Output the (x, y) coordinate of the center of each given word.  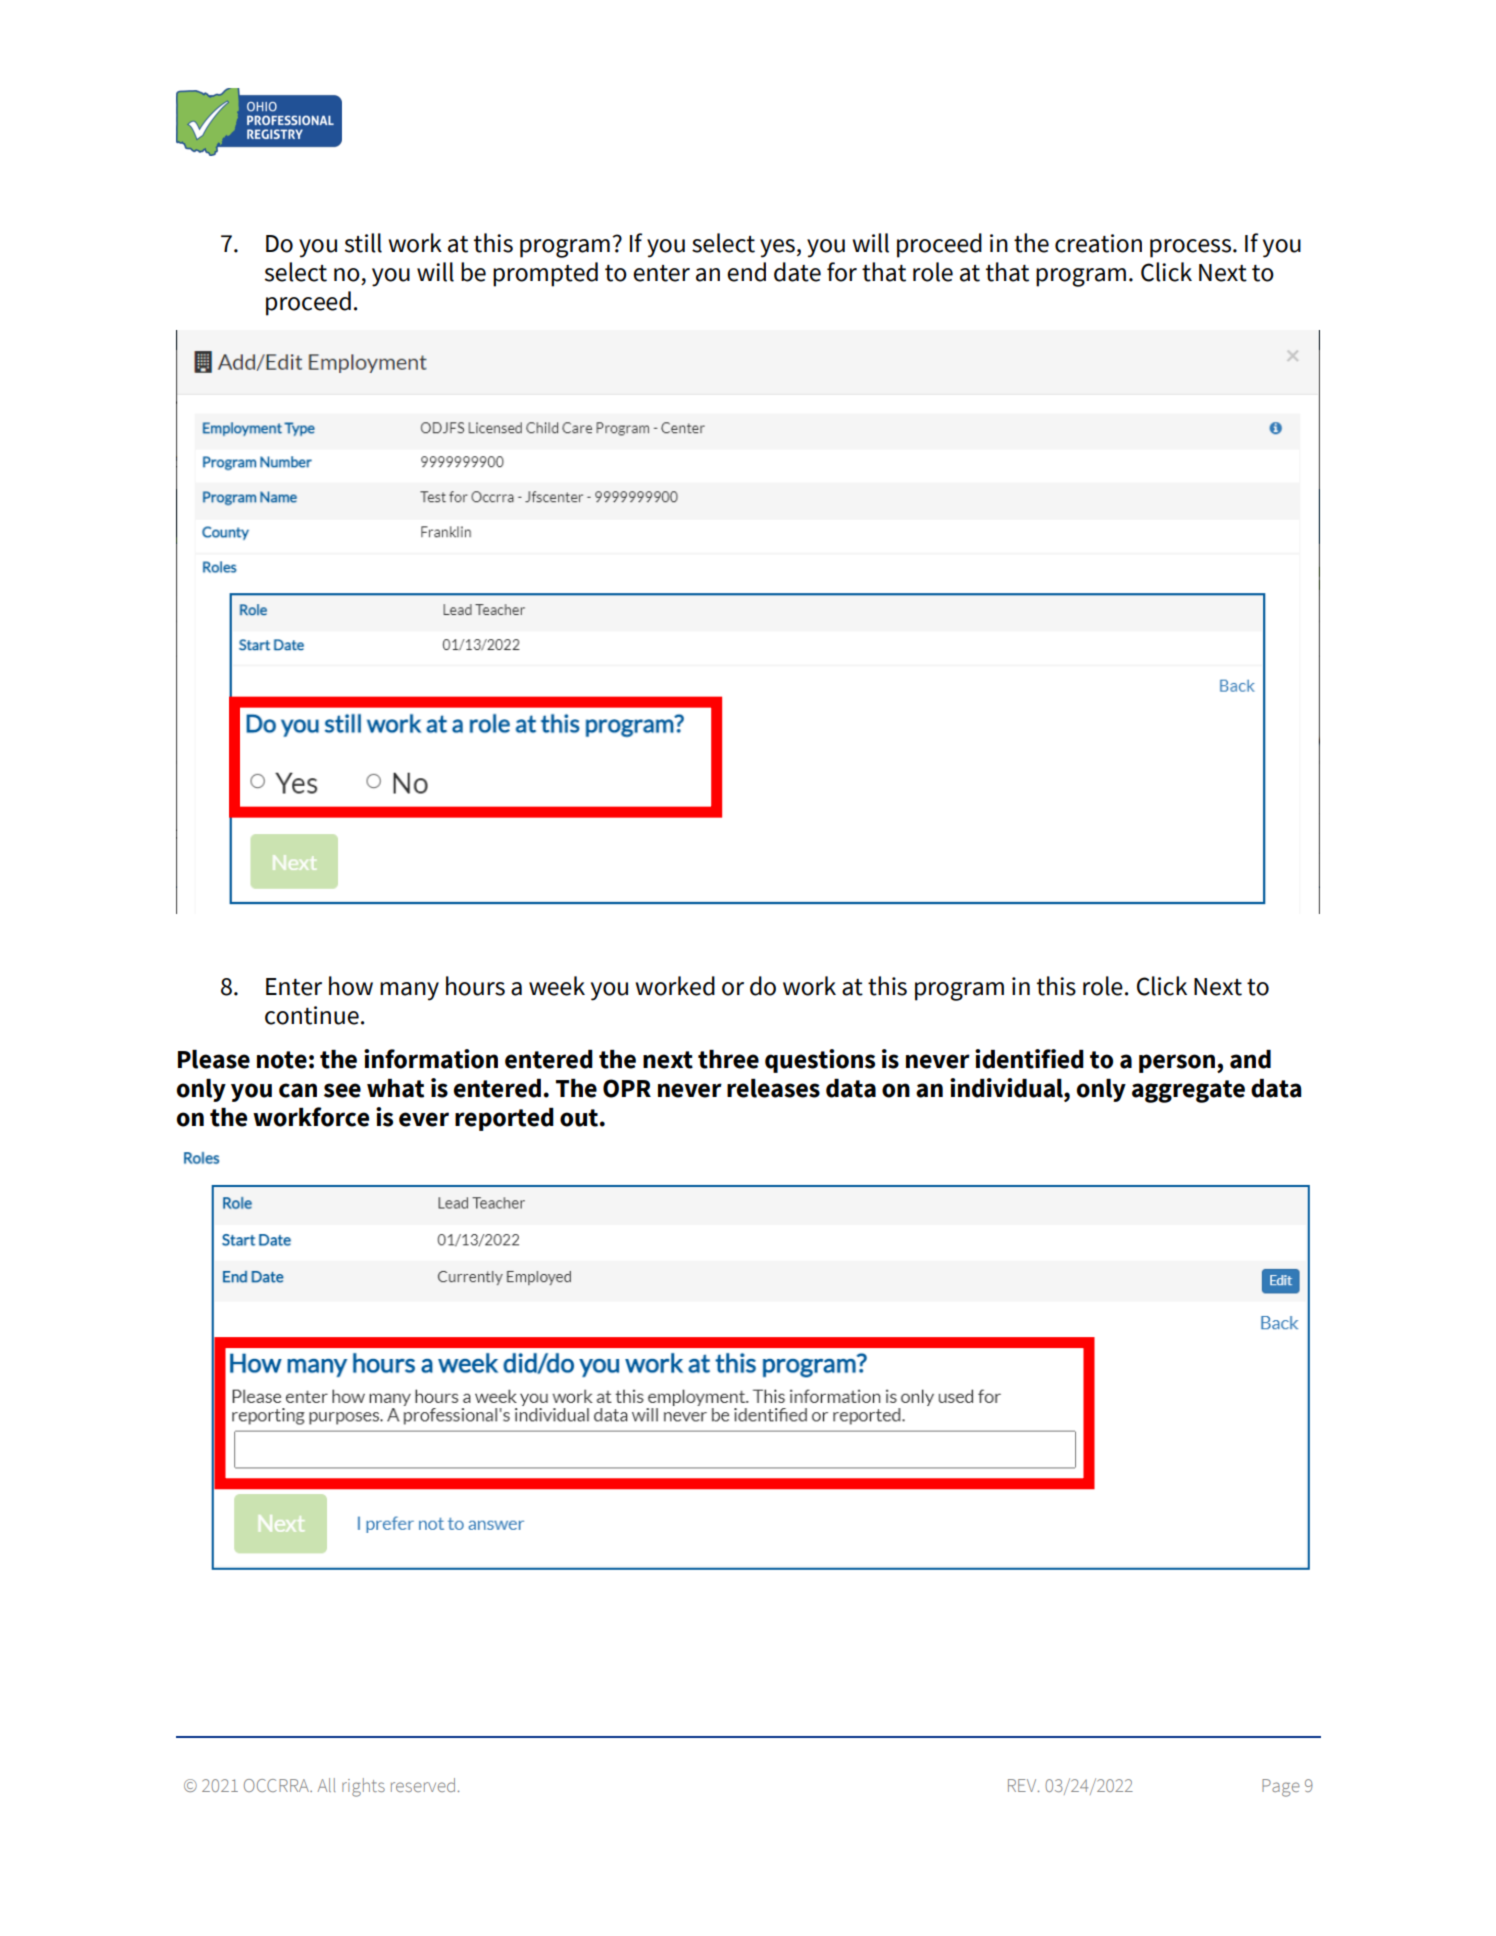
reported (504, 1119)
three (728, 1059)
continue (312, 1015)
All (326, 1785)
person (1177, 1063)
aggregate (1188, 1091)
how (351, 986)
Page (1281, 1788)
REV (1023, 1785)
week (557, 986)
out (579, 1118)
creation (1098, 243)
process (1190, 248)
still (363, 243)
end (746, 272)
